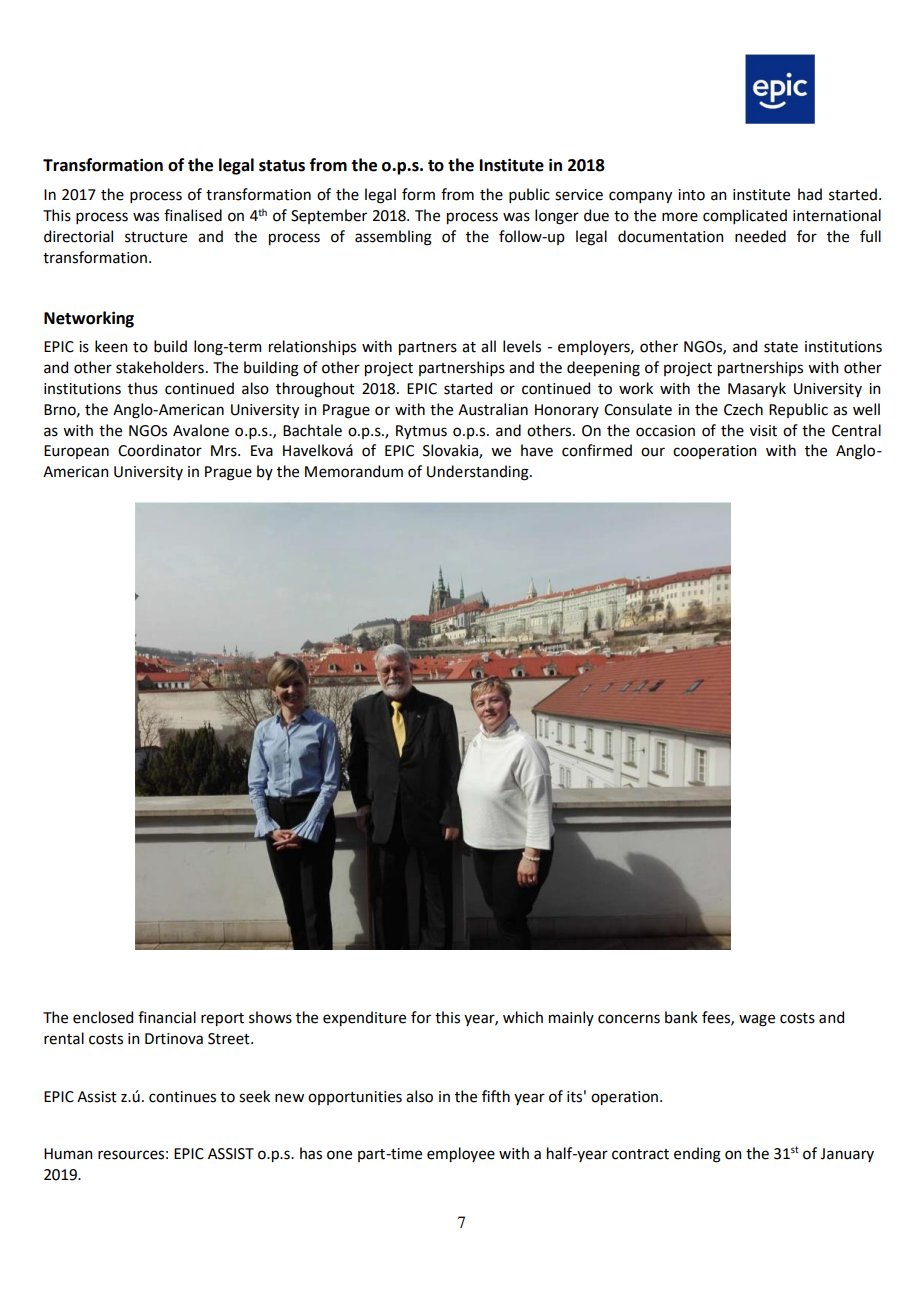 This screenshot has height=1308, width=924. Describe the element at coordinates (493, 409) in the screenshot. I see `Australian` at that location.
